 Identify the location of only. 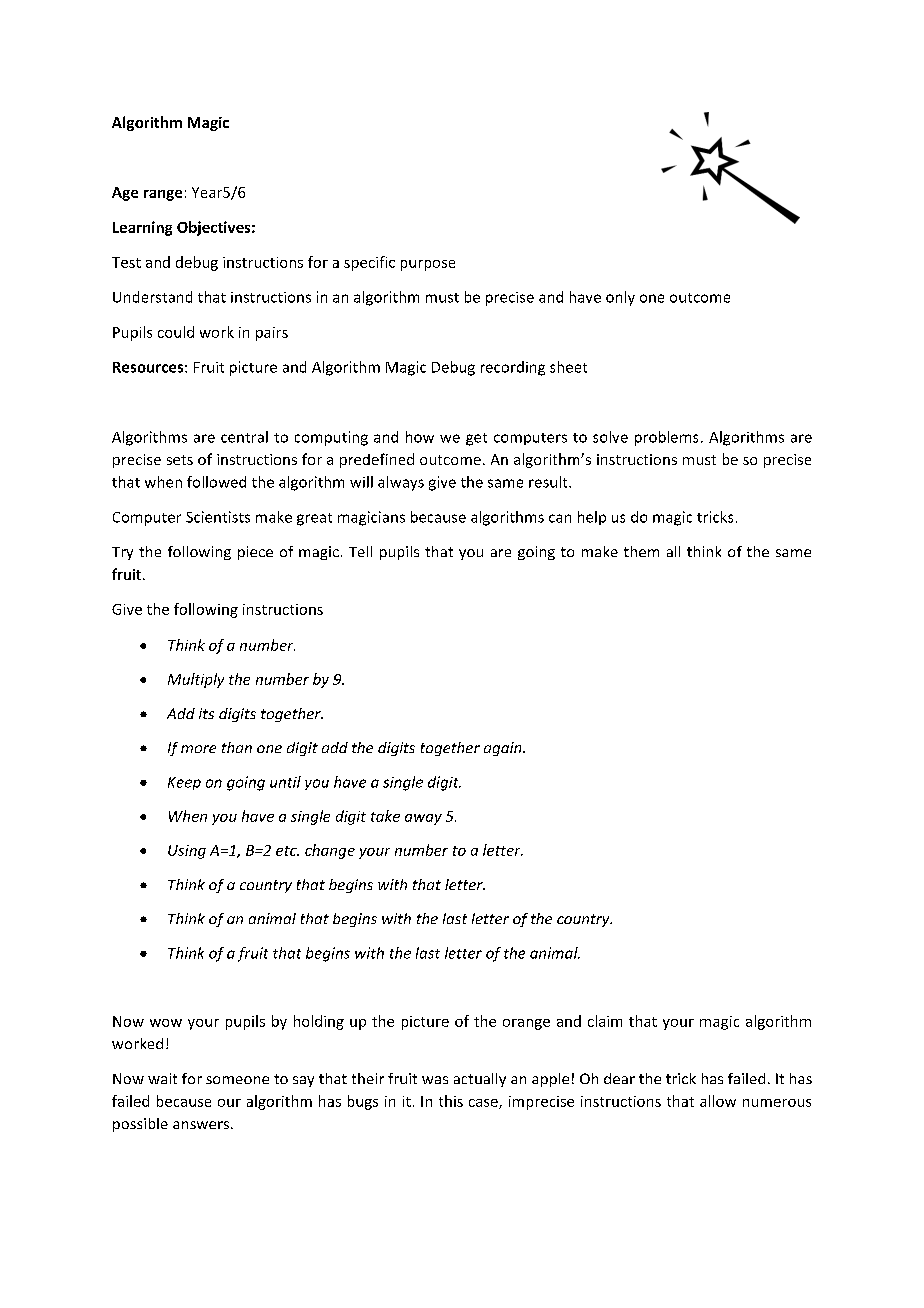
(620, 298).
